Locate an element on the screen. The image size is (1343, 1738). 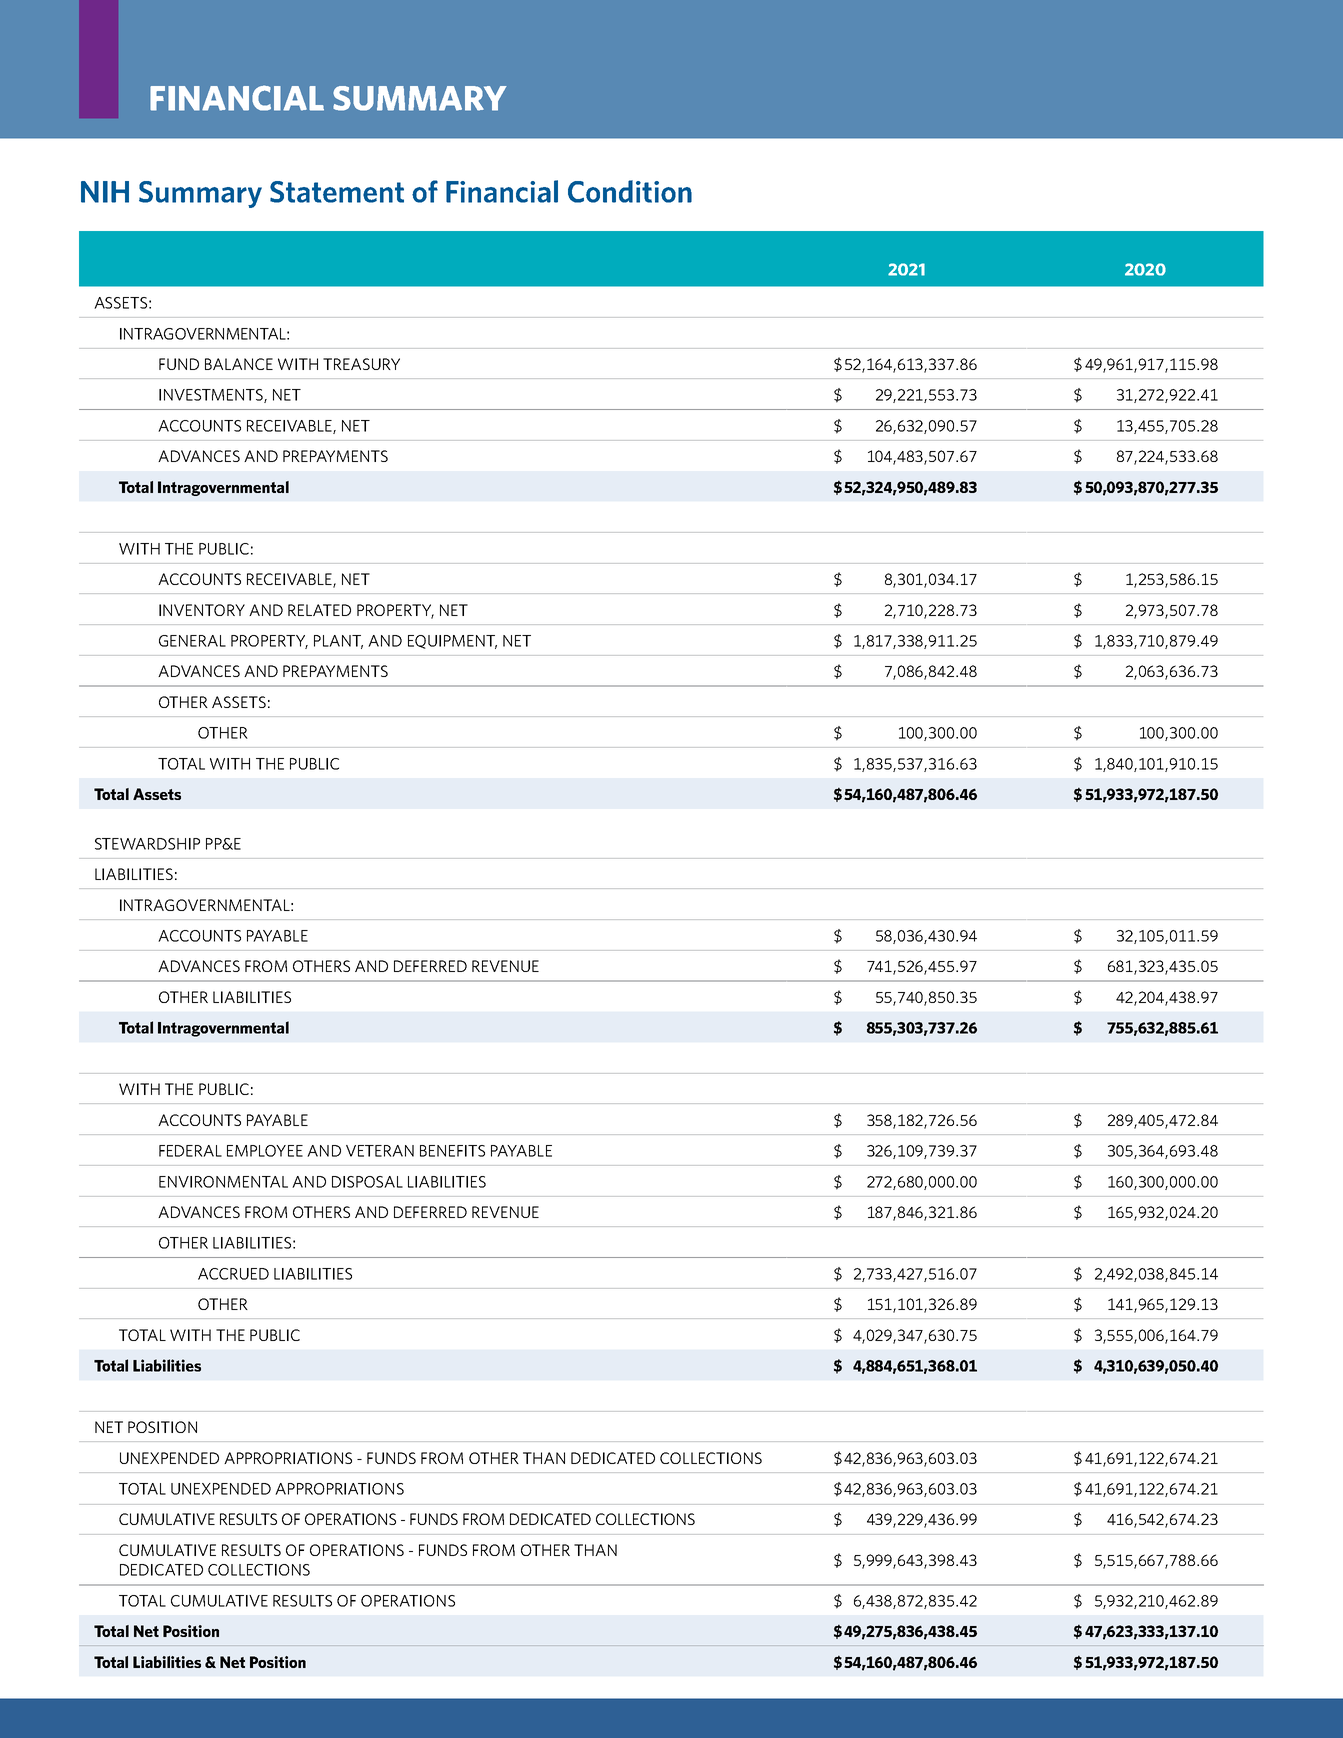
STEWARDSHIP is located at coordinates (147, 844).
